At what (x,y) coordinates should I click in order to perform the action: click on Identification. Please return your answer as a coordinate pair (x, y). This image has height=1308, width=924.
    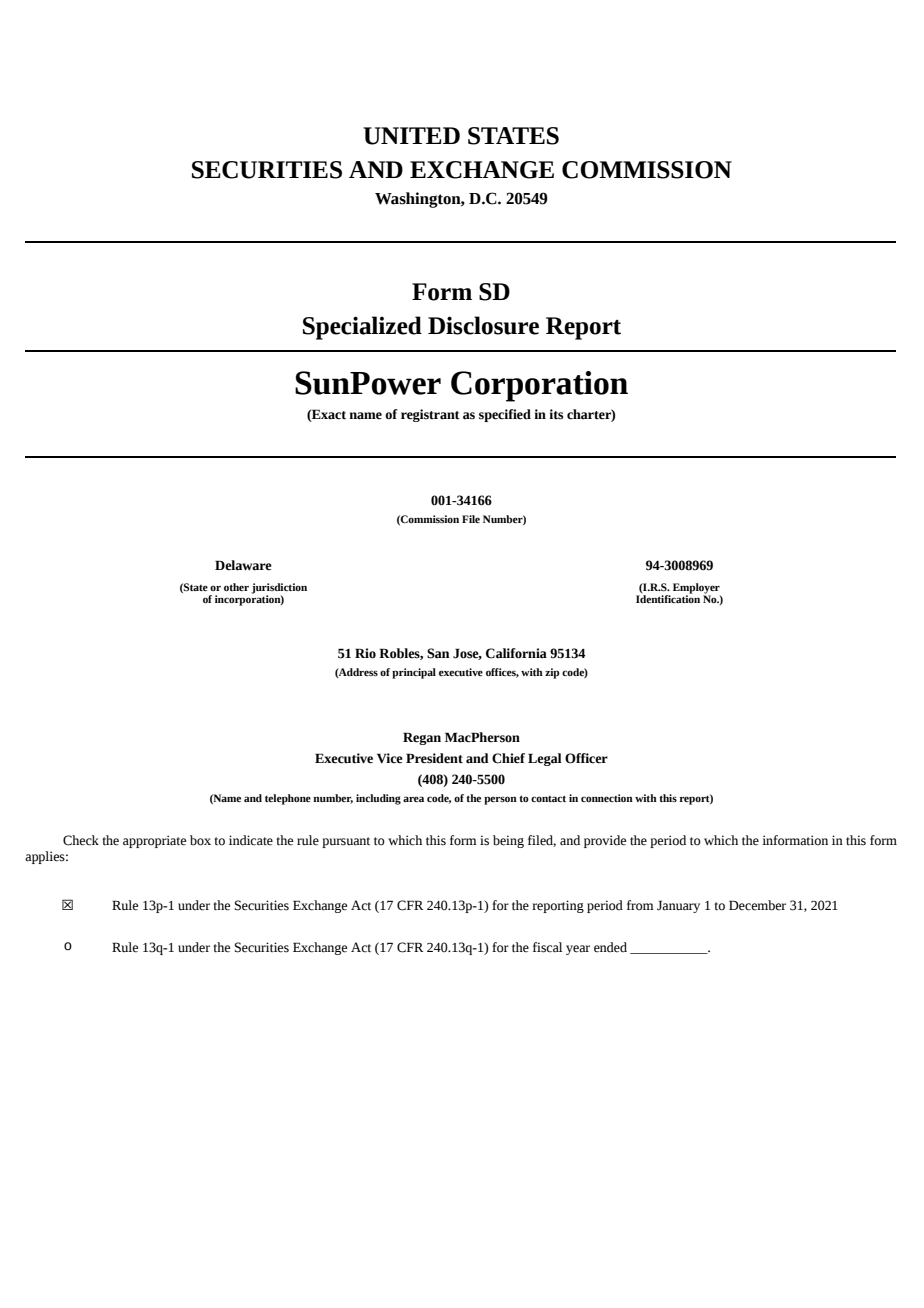
    Looking at the image, I should click on (668, 598).
